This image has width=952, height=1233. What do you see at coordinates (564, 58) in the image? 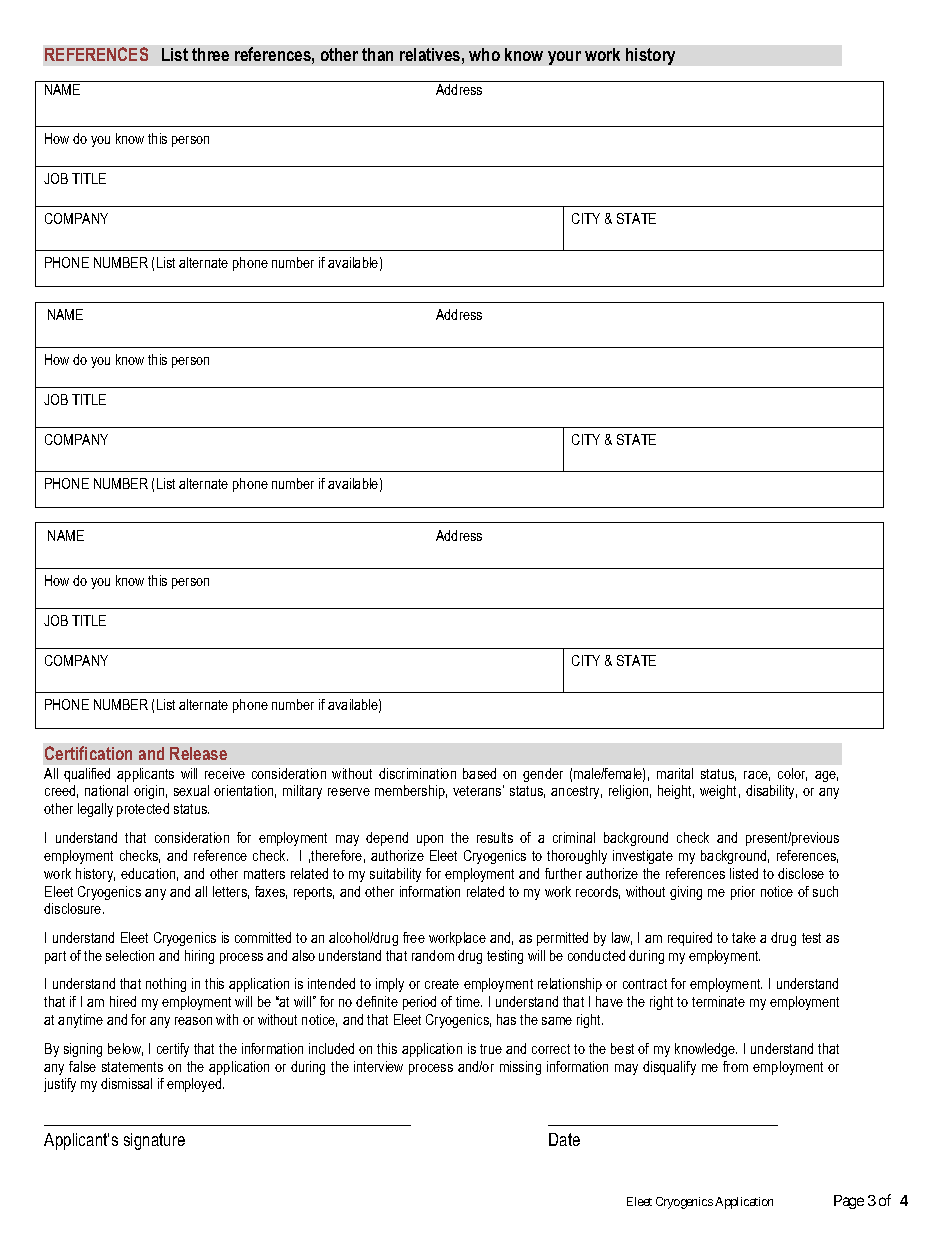
I see `your` at bounding box center [564, 58].
